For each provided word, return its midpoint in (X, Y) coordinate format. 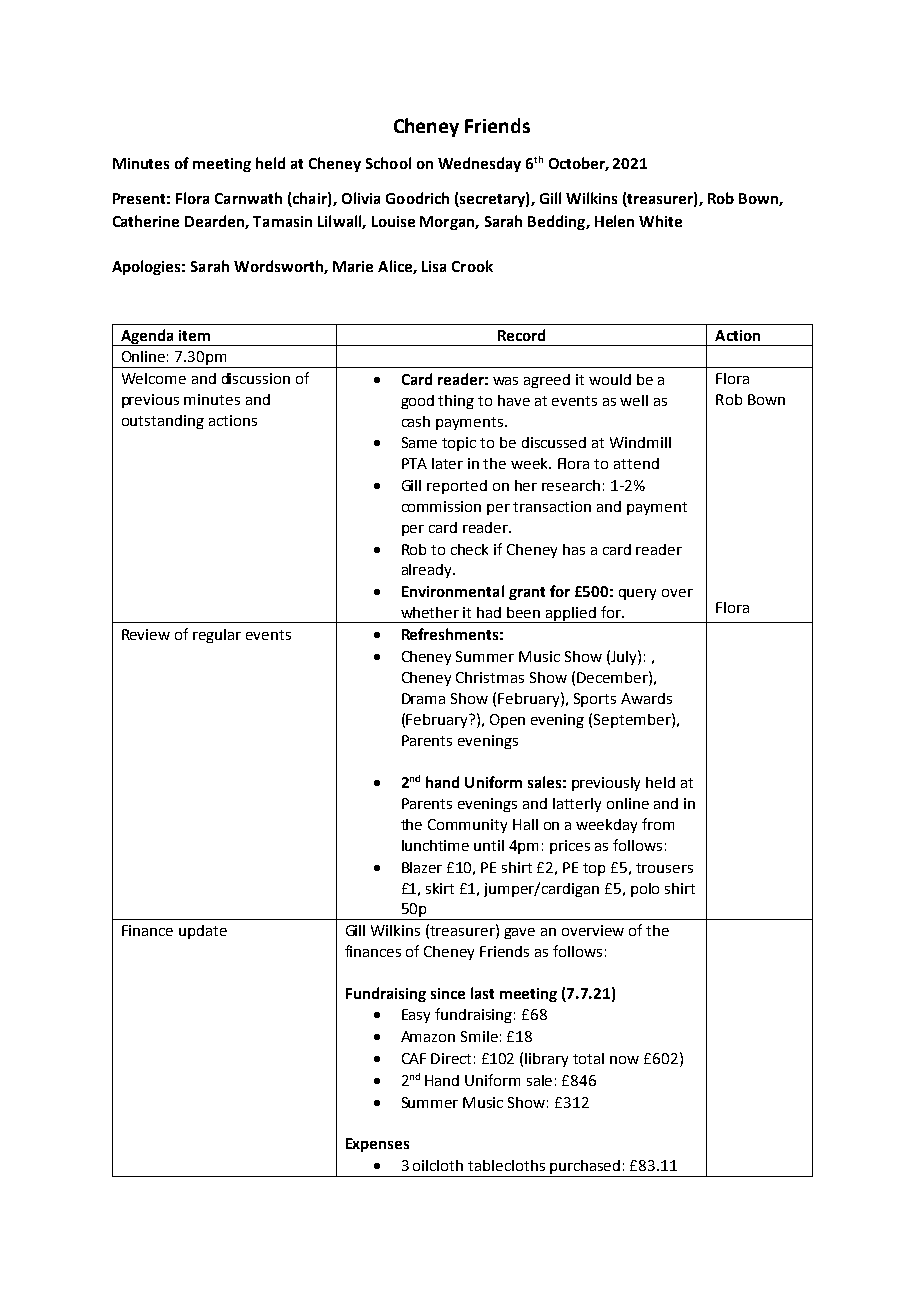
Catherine (146, 221)
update (203, 932)
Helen (614, 221)
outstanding (163, 422)
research (571, 485)
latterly (577, 805)
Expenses (377, 1145)
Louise (393, 221)
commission (441, 506)
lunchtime (435, 845)
